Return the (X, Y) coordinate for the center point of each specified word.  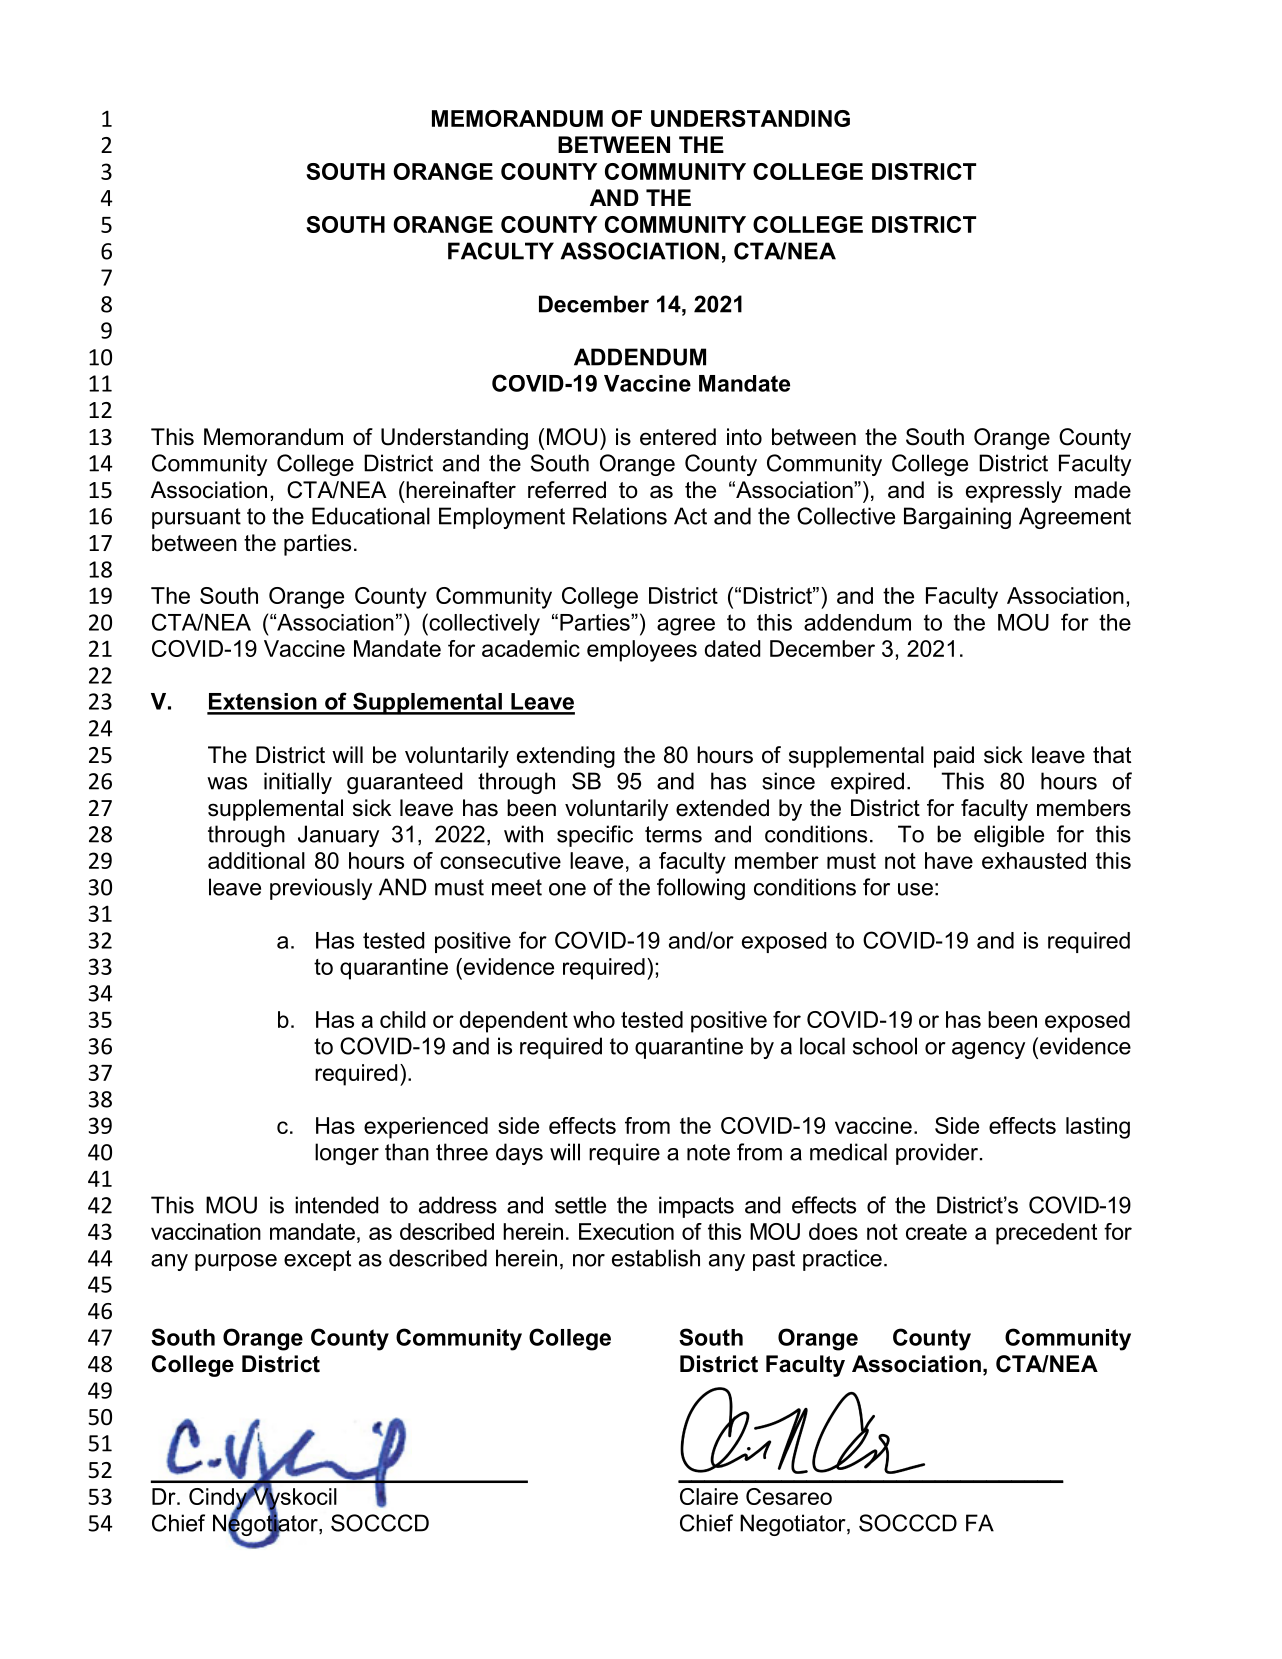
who (594, 1019)
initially (298, 783)
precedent (1046, 1234)
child (402, 1019)
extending (566, 757)
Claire (709, 1496)
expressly (1014, 492)
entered (678, 437)
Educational (371, 516)
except (317, 1260)
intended (336, 1205)
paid (954, 757)
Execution (626, 1231)
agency (988, 1050)
